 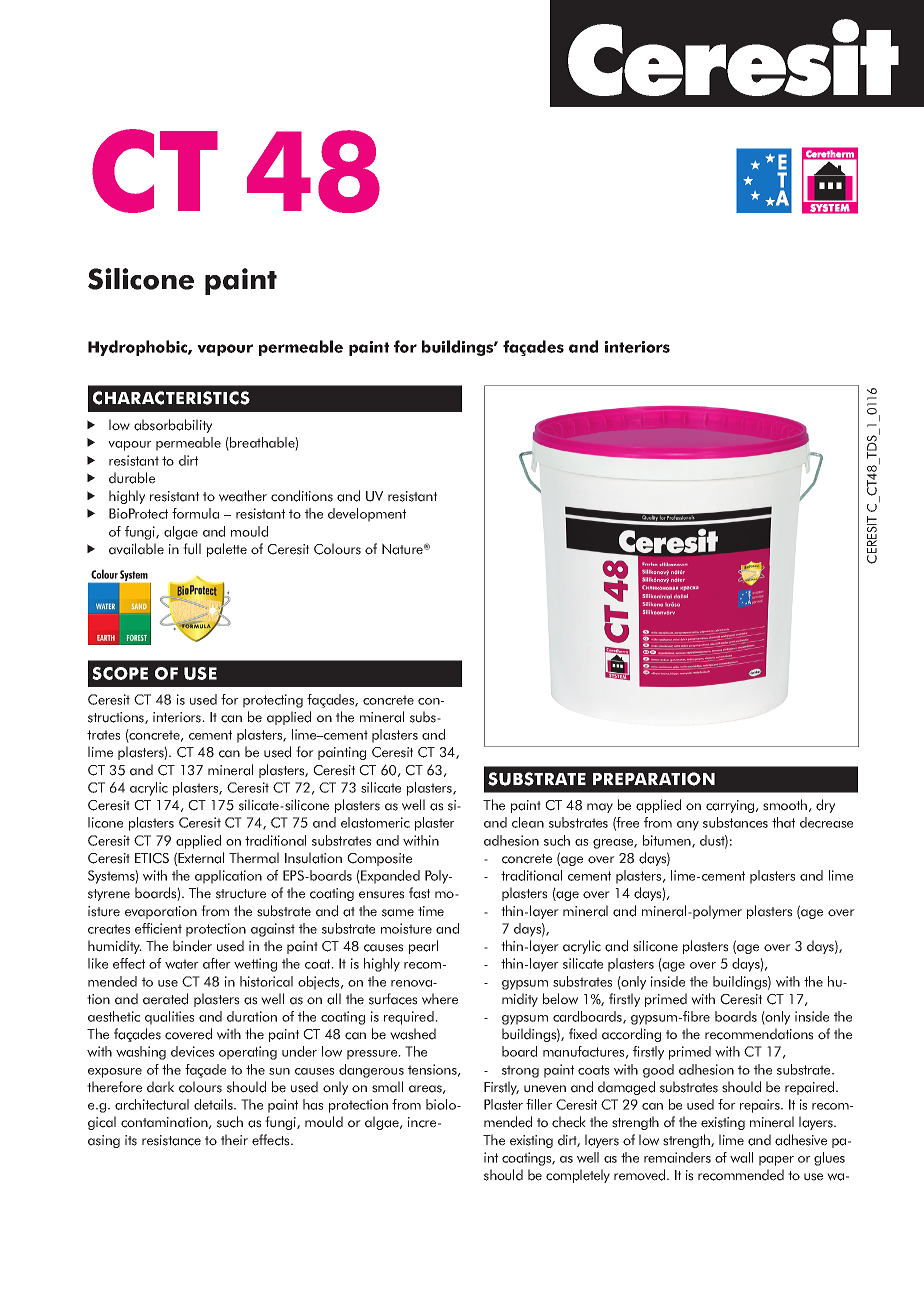 I want to click on time, so click(x=431, y=911).
